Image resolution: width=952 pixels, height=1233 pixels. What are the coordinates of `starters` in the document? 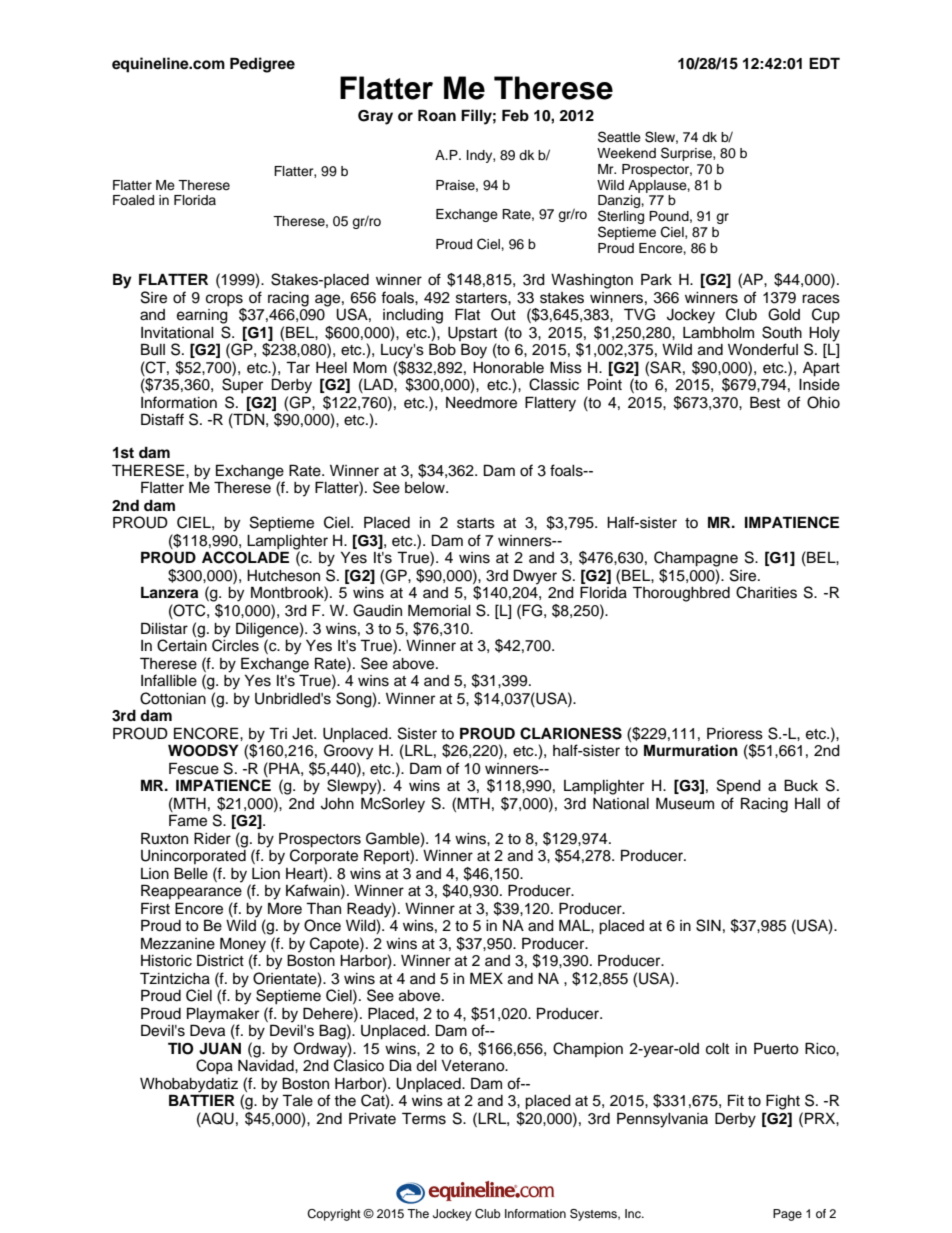 It's located at (482, 298).
